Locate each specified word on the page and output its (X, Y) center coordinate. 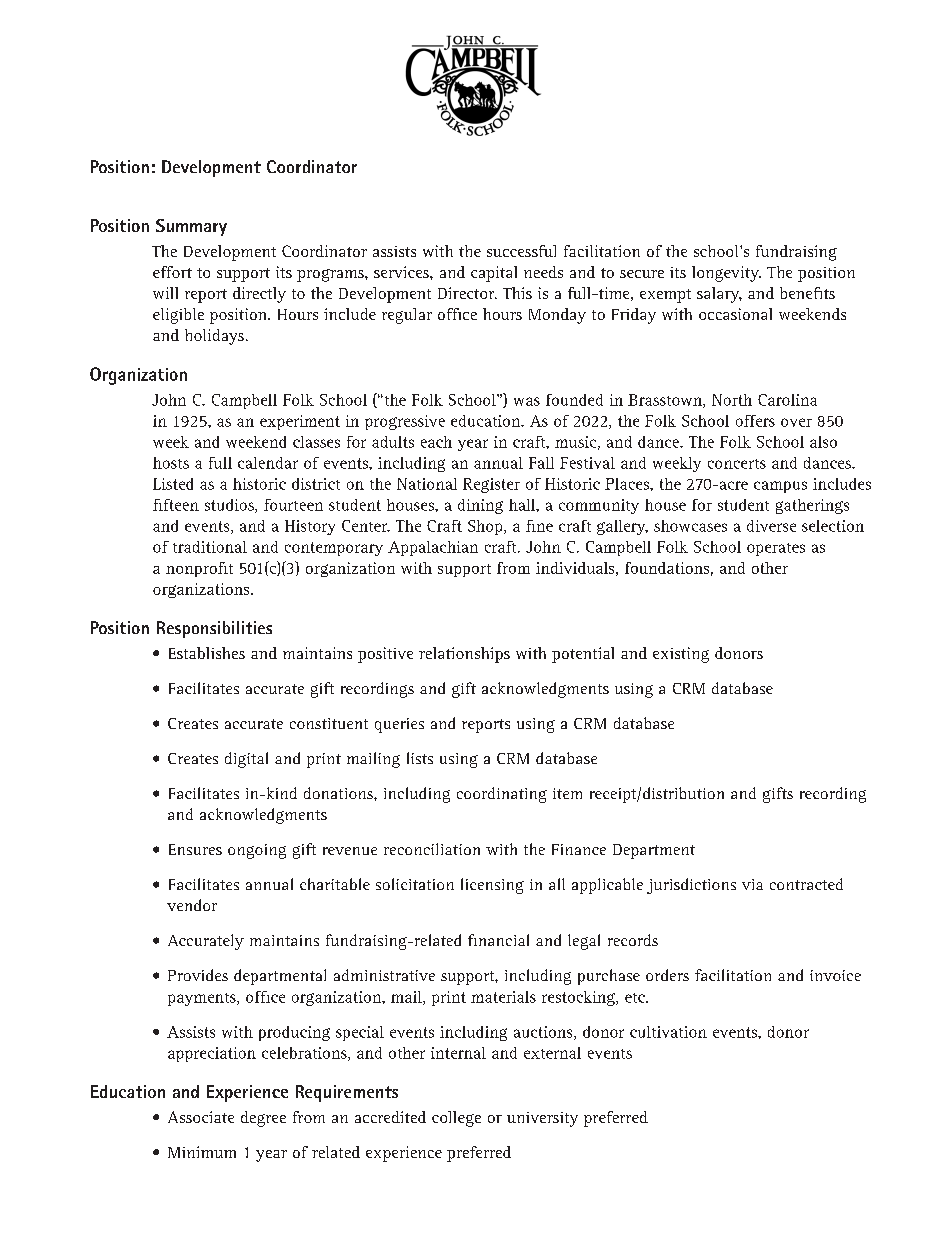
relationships (464, 655)
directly (259, 295)
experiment (300, 422)
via (752, 884)
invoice (835, 975)
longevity (726, 274)
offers (755, 421)
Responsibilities (214, 629)
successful (521, 251)
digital (246, 760)
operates (776, 549)
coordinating (502, 795)
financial (498, 940)
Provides (198, 975)
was (527, 401)
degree (263, 1119)
